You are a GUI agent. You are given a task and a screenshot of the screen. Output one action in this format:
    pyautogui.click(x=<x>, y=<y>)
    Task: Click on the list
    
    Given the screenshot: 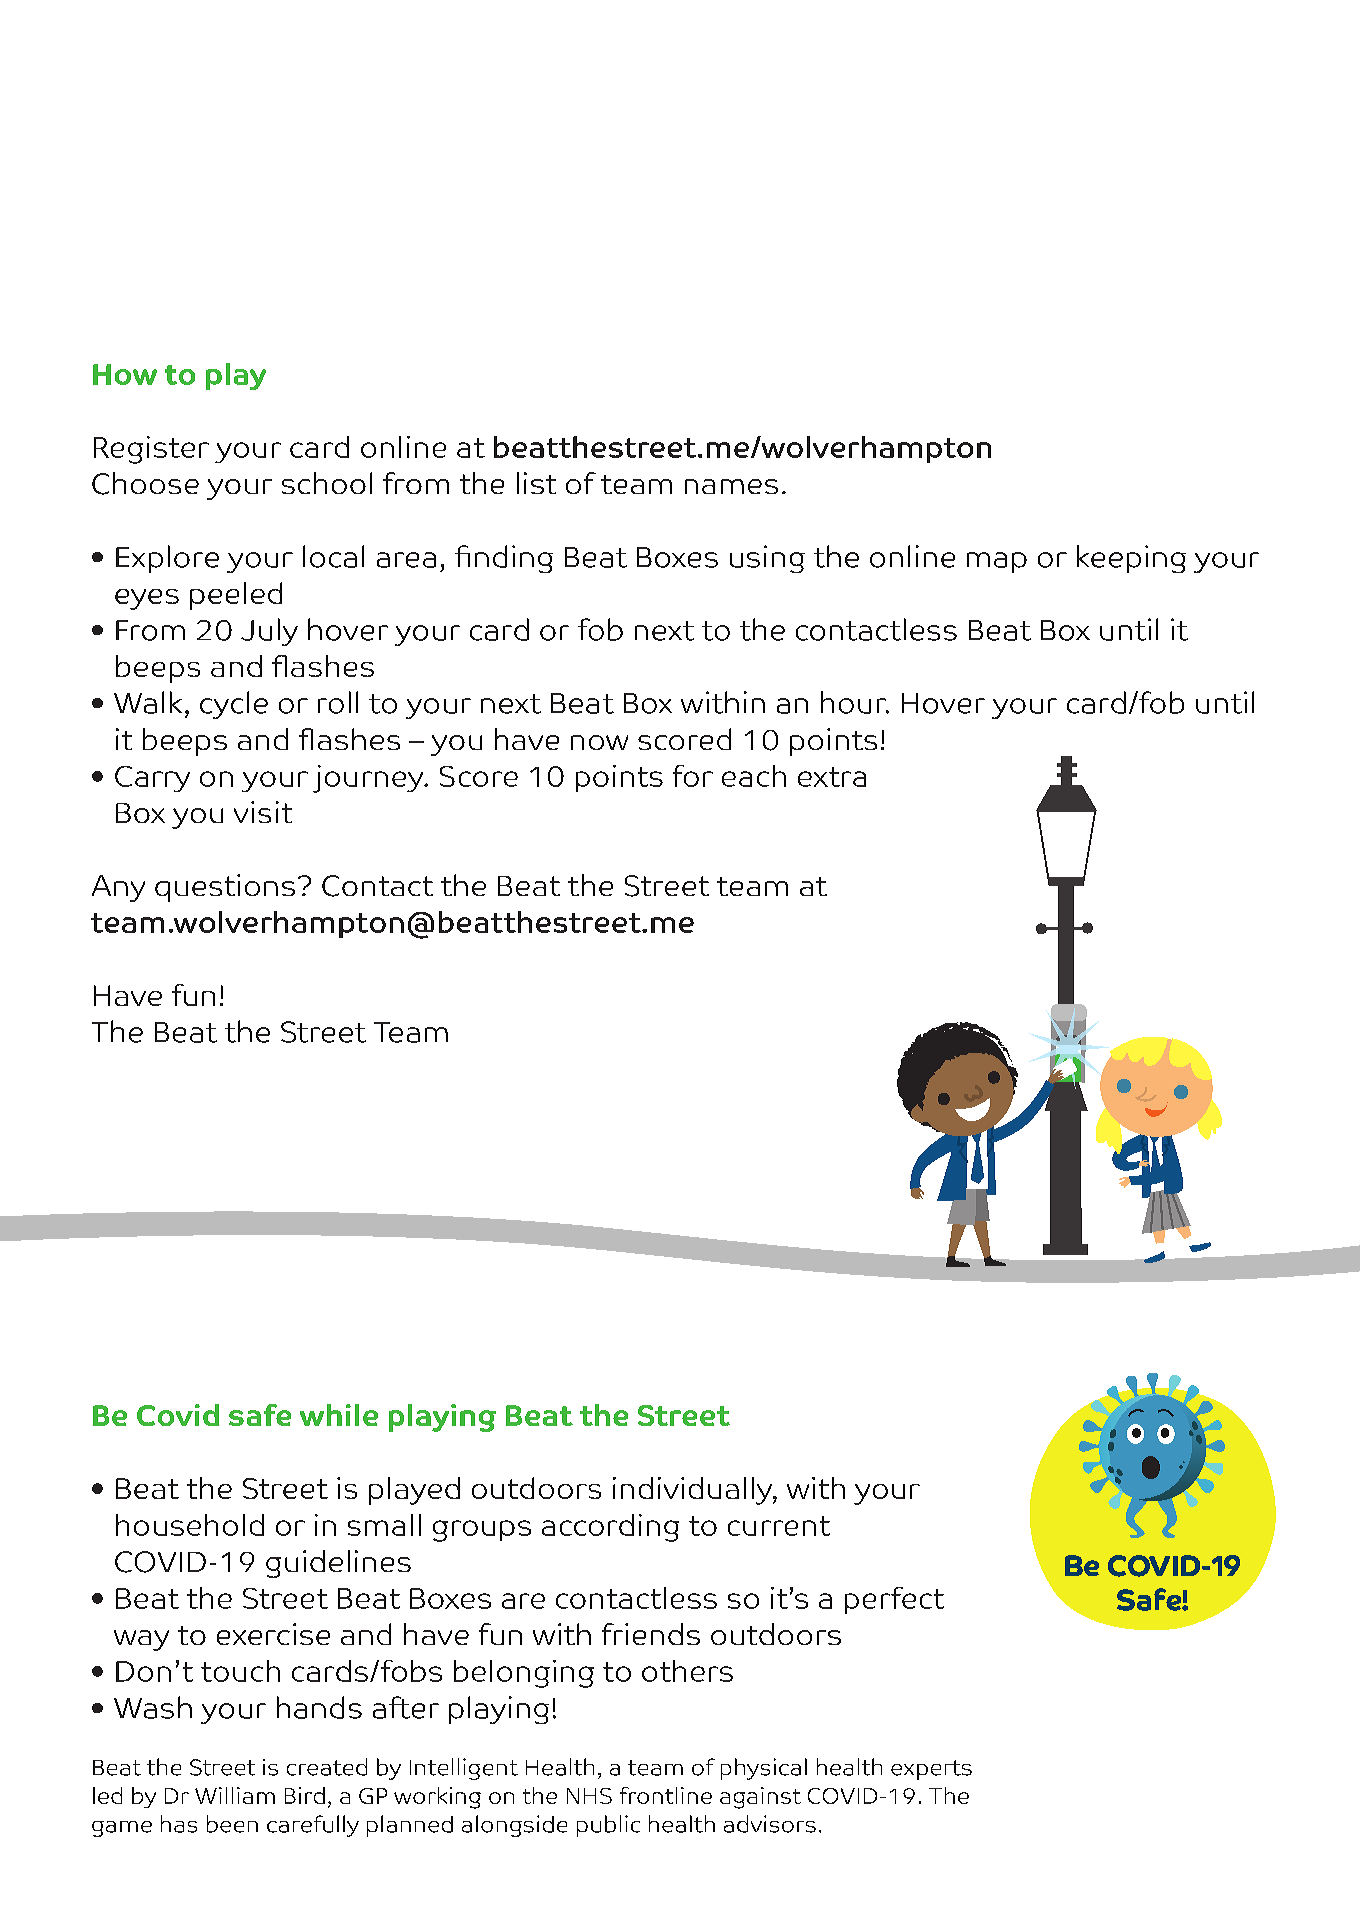 What is the action you would take?
    pyautogui.click(x=536, y=483)
